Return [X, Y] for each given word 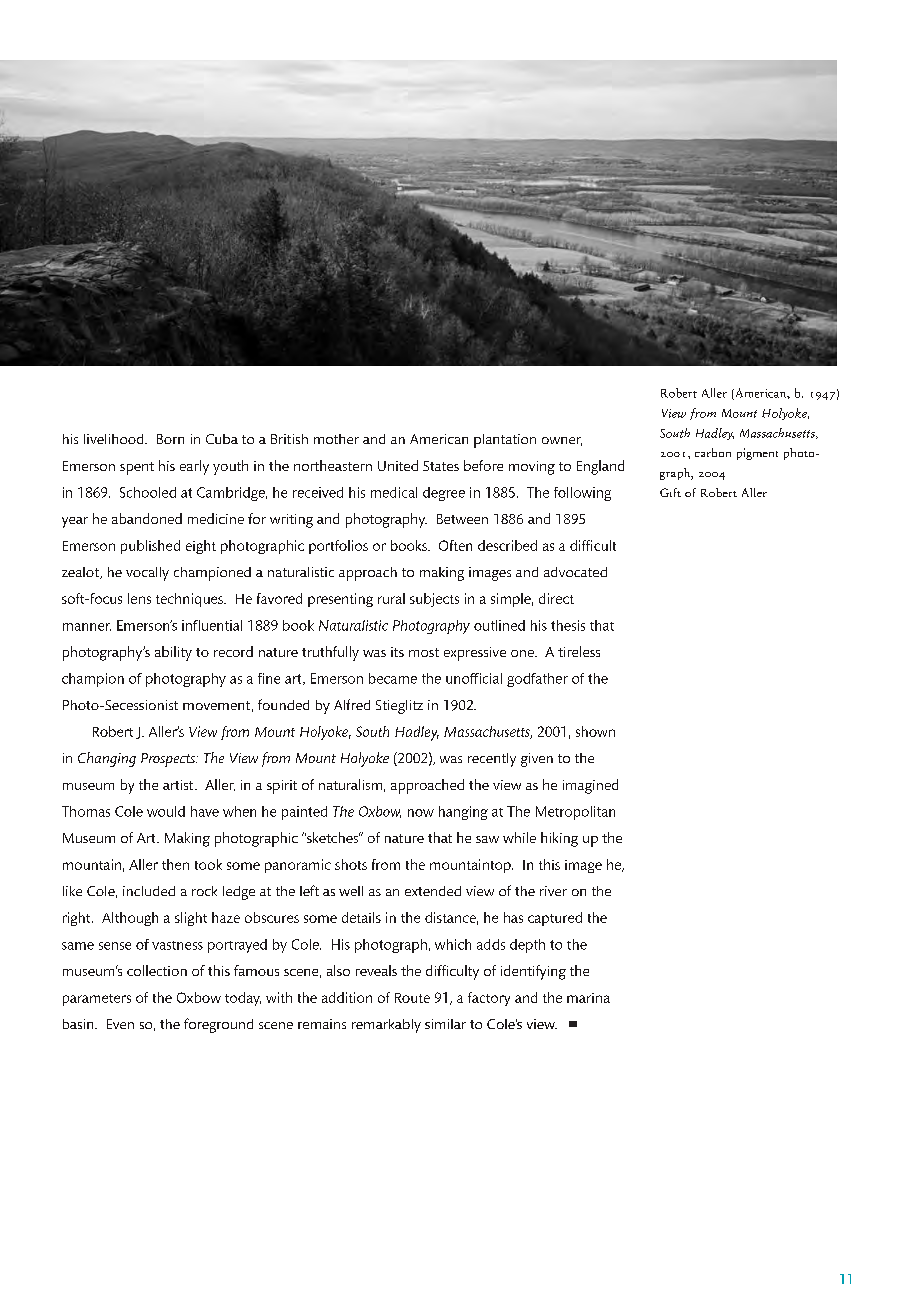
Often [455, 545]
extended [433, 891]
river [553, 891]
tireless [579, 651]
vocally [147, 574]
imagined [590, 786]
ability [173, 653]
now [421, 813]
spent [137, 468]
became [393, 678]
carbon [713, 452]
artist [179, 785]
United [398, 465]
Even [120, 1024]
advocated [575, 572]
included [149, 891]
